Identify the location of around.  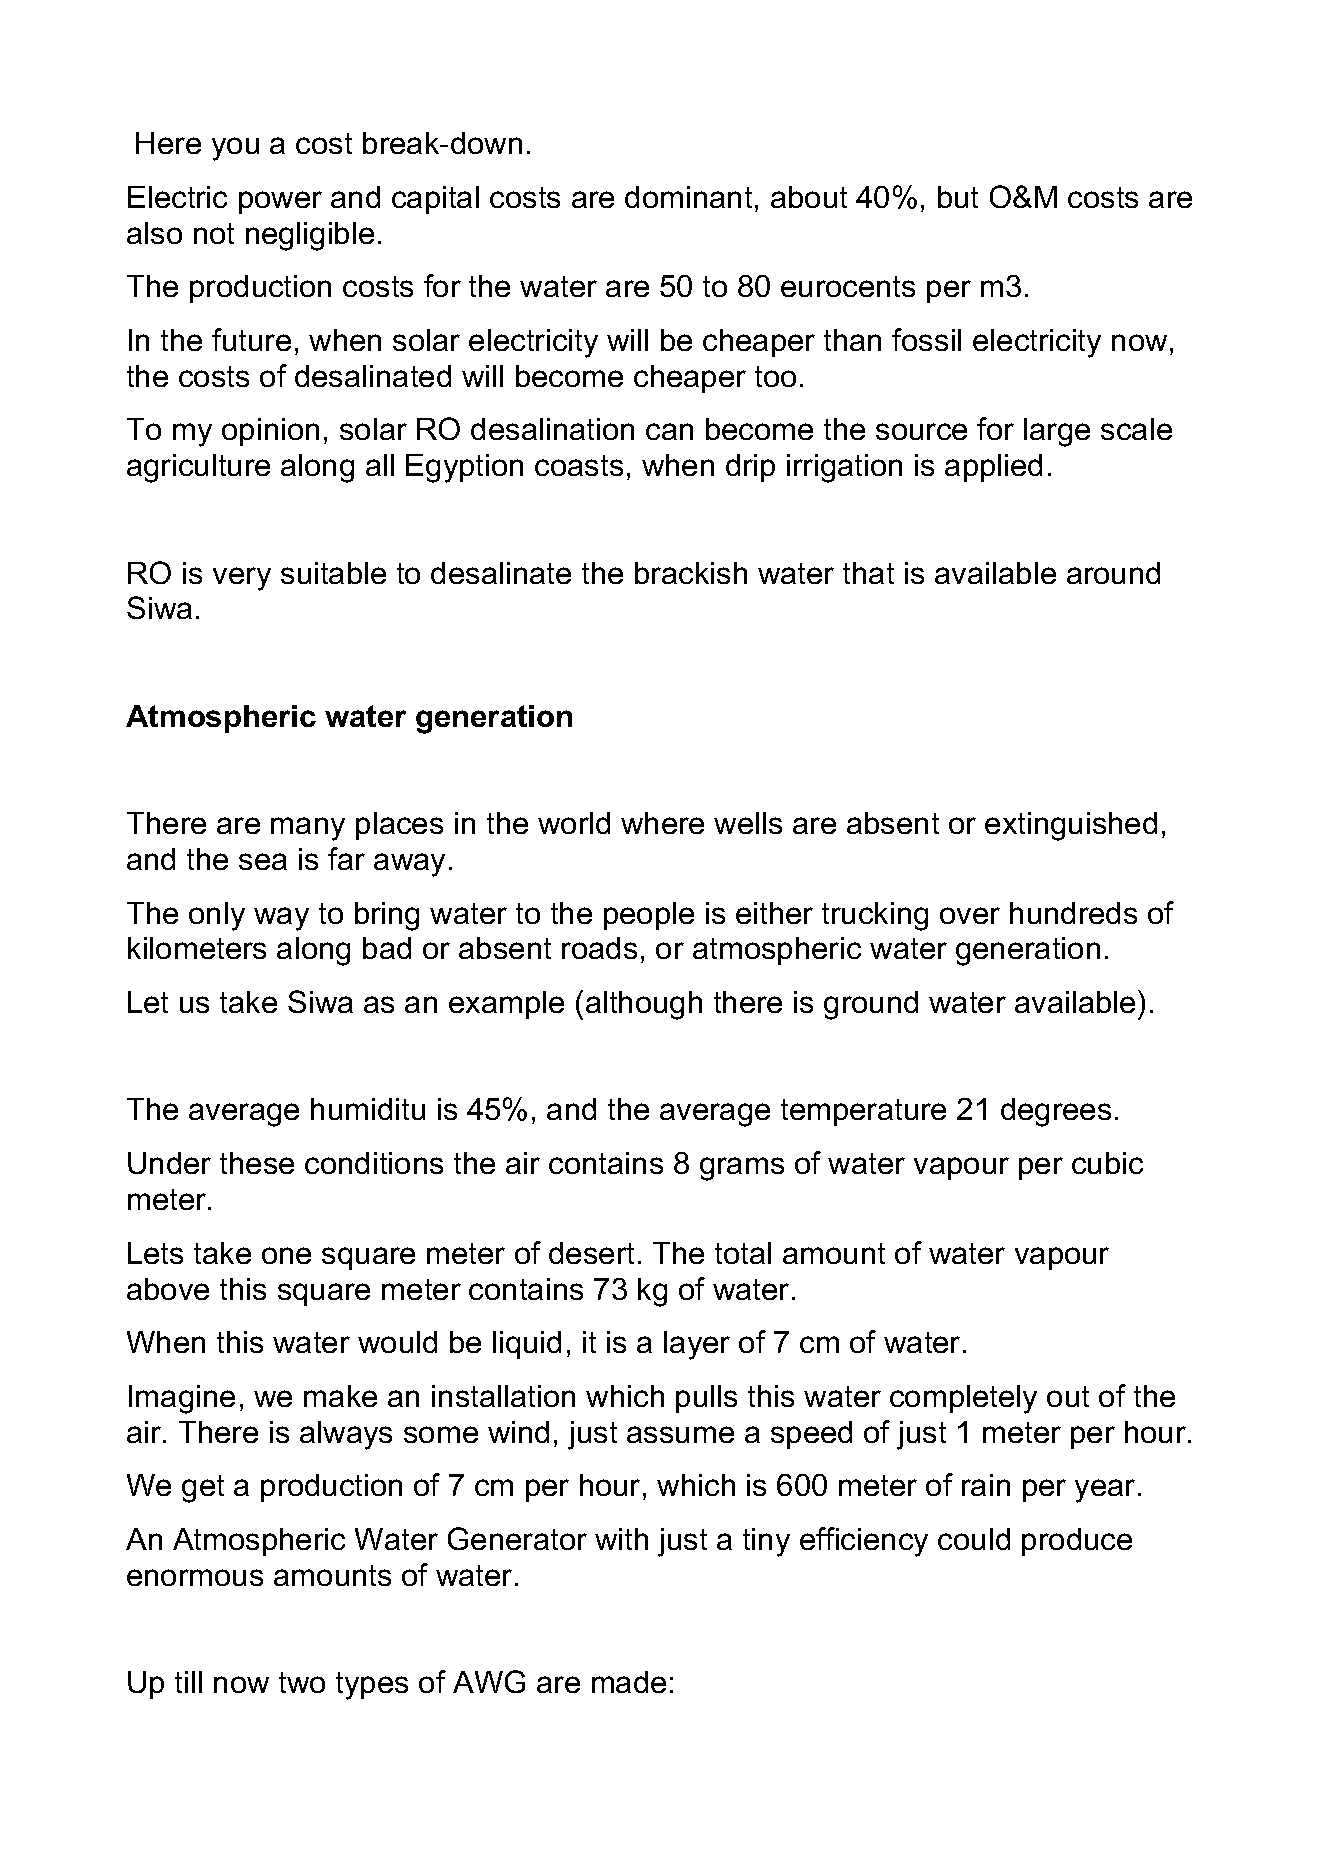
(1113, 573).
